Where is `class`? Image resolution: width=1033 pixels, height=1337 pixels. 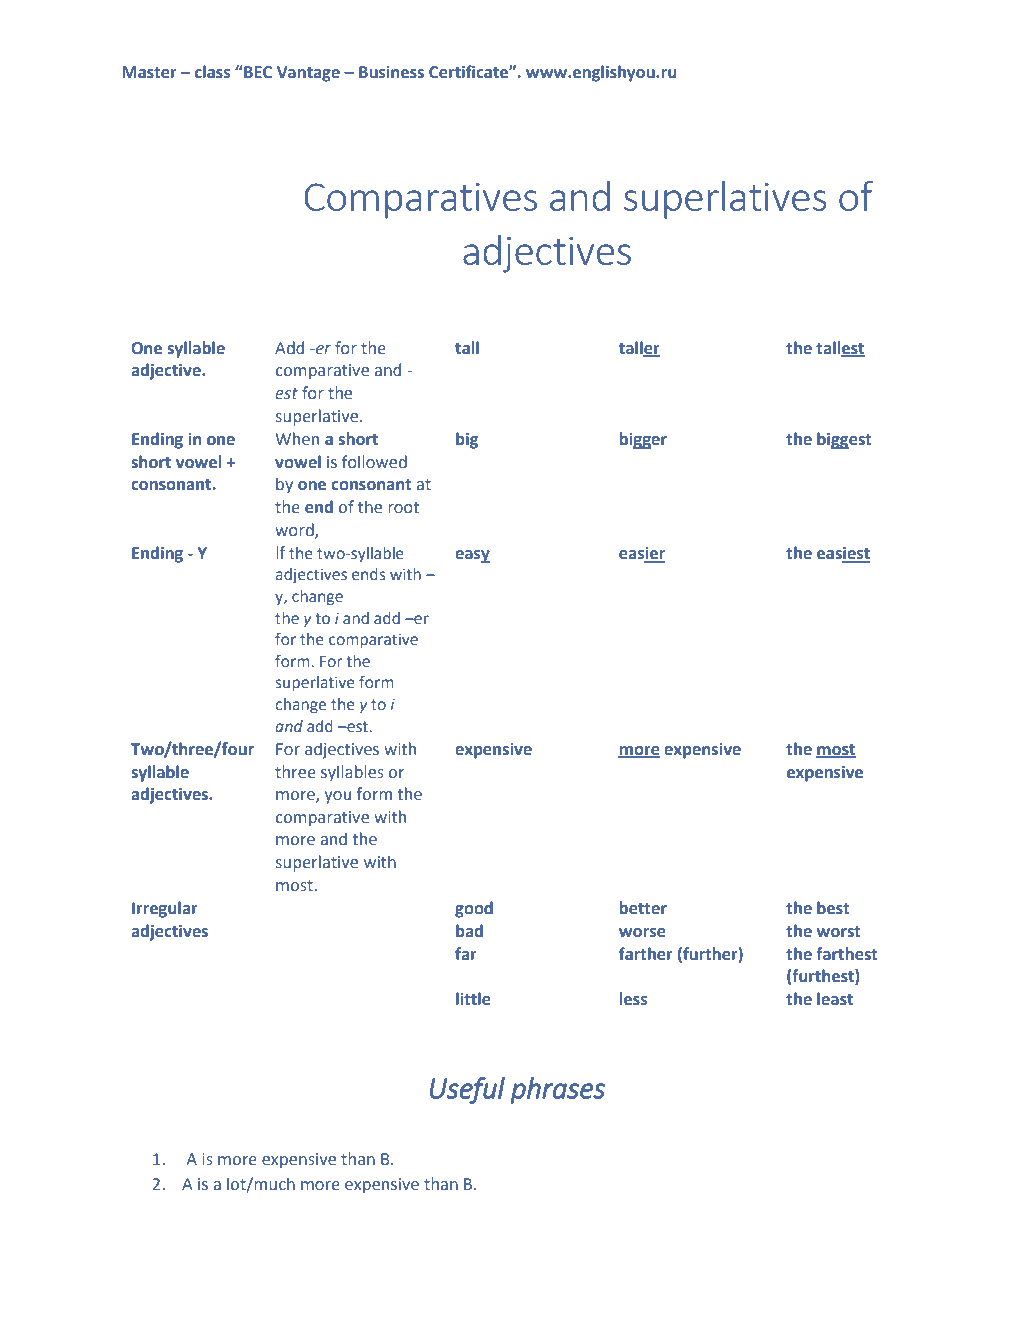 class is located at coordinates (212, 71).
